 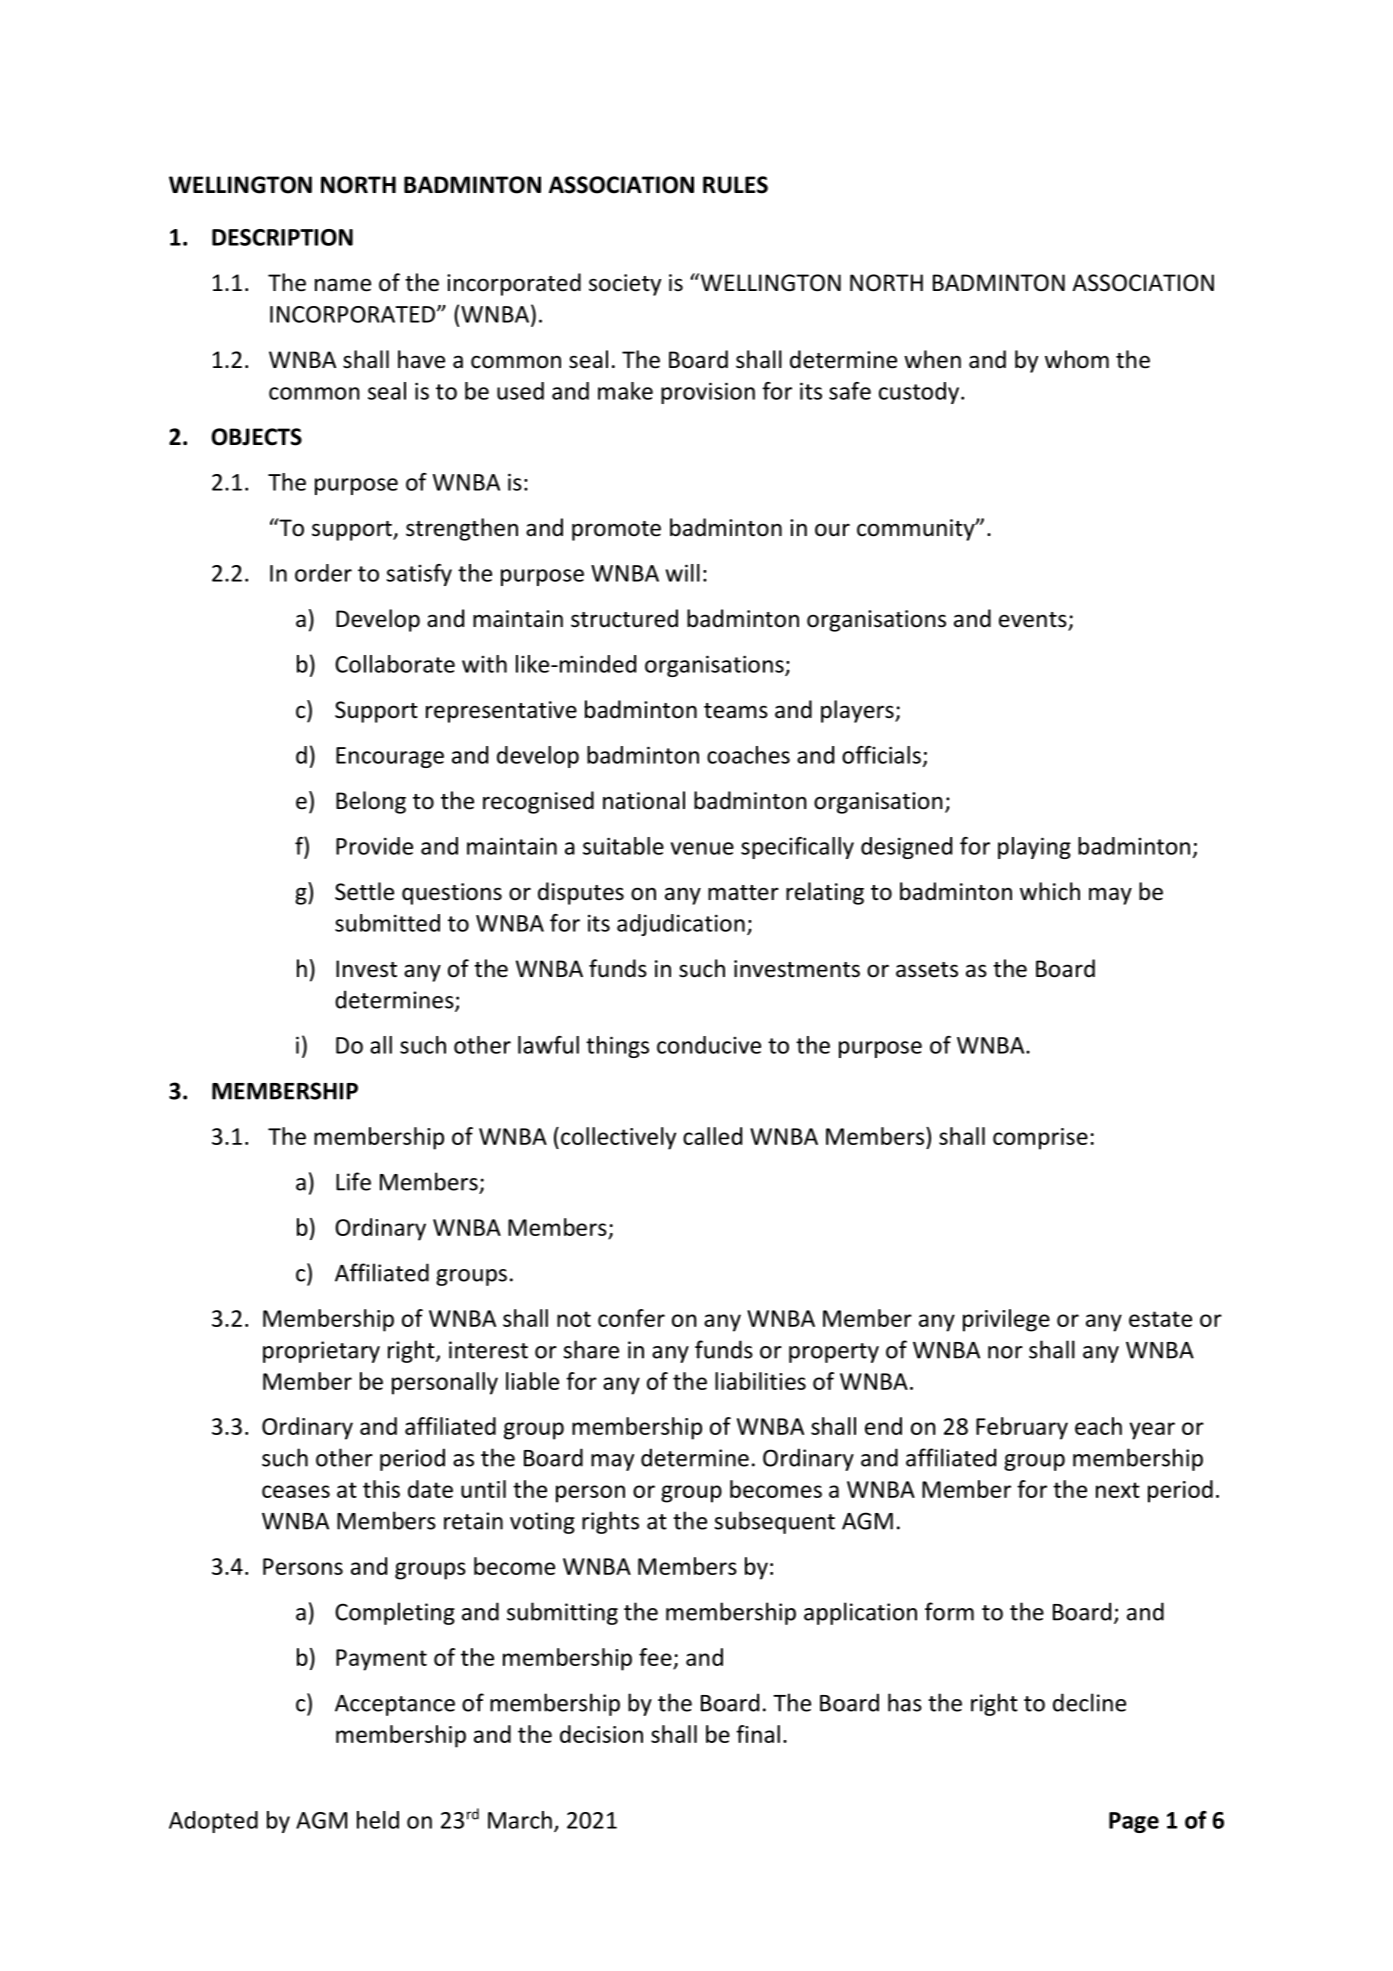 What do you see at coordinates (1077, 359) in the document?
I see `whom` at bounding box center [1077, 359].
